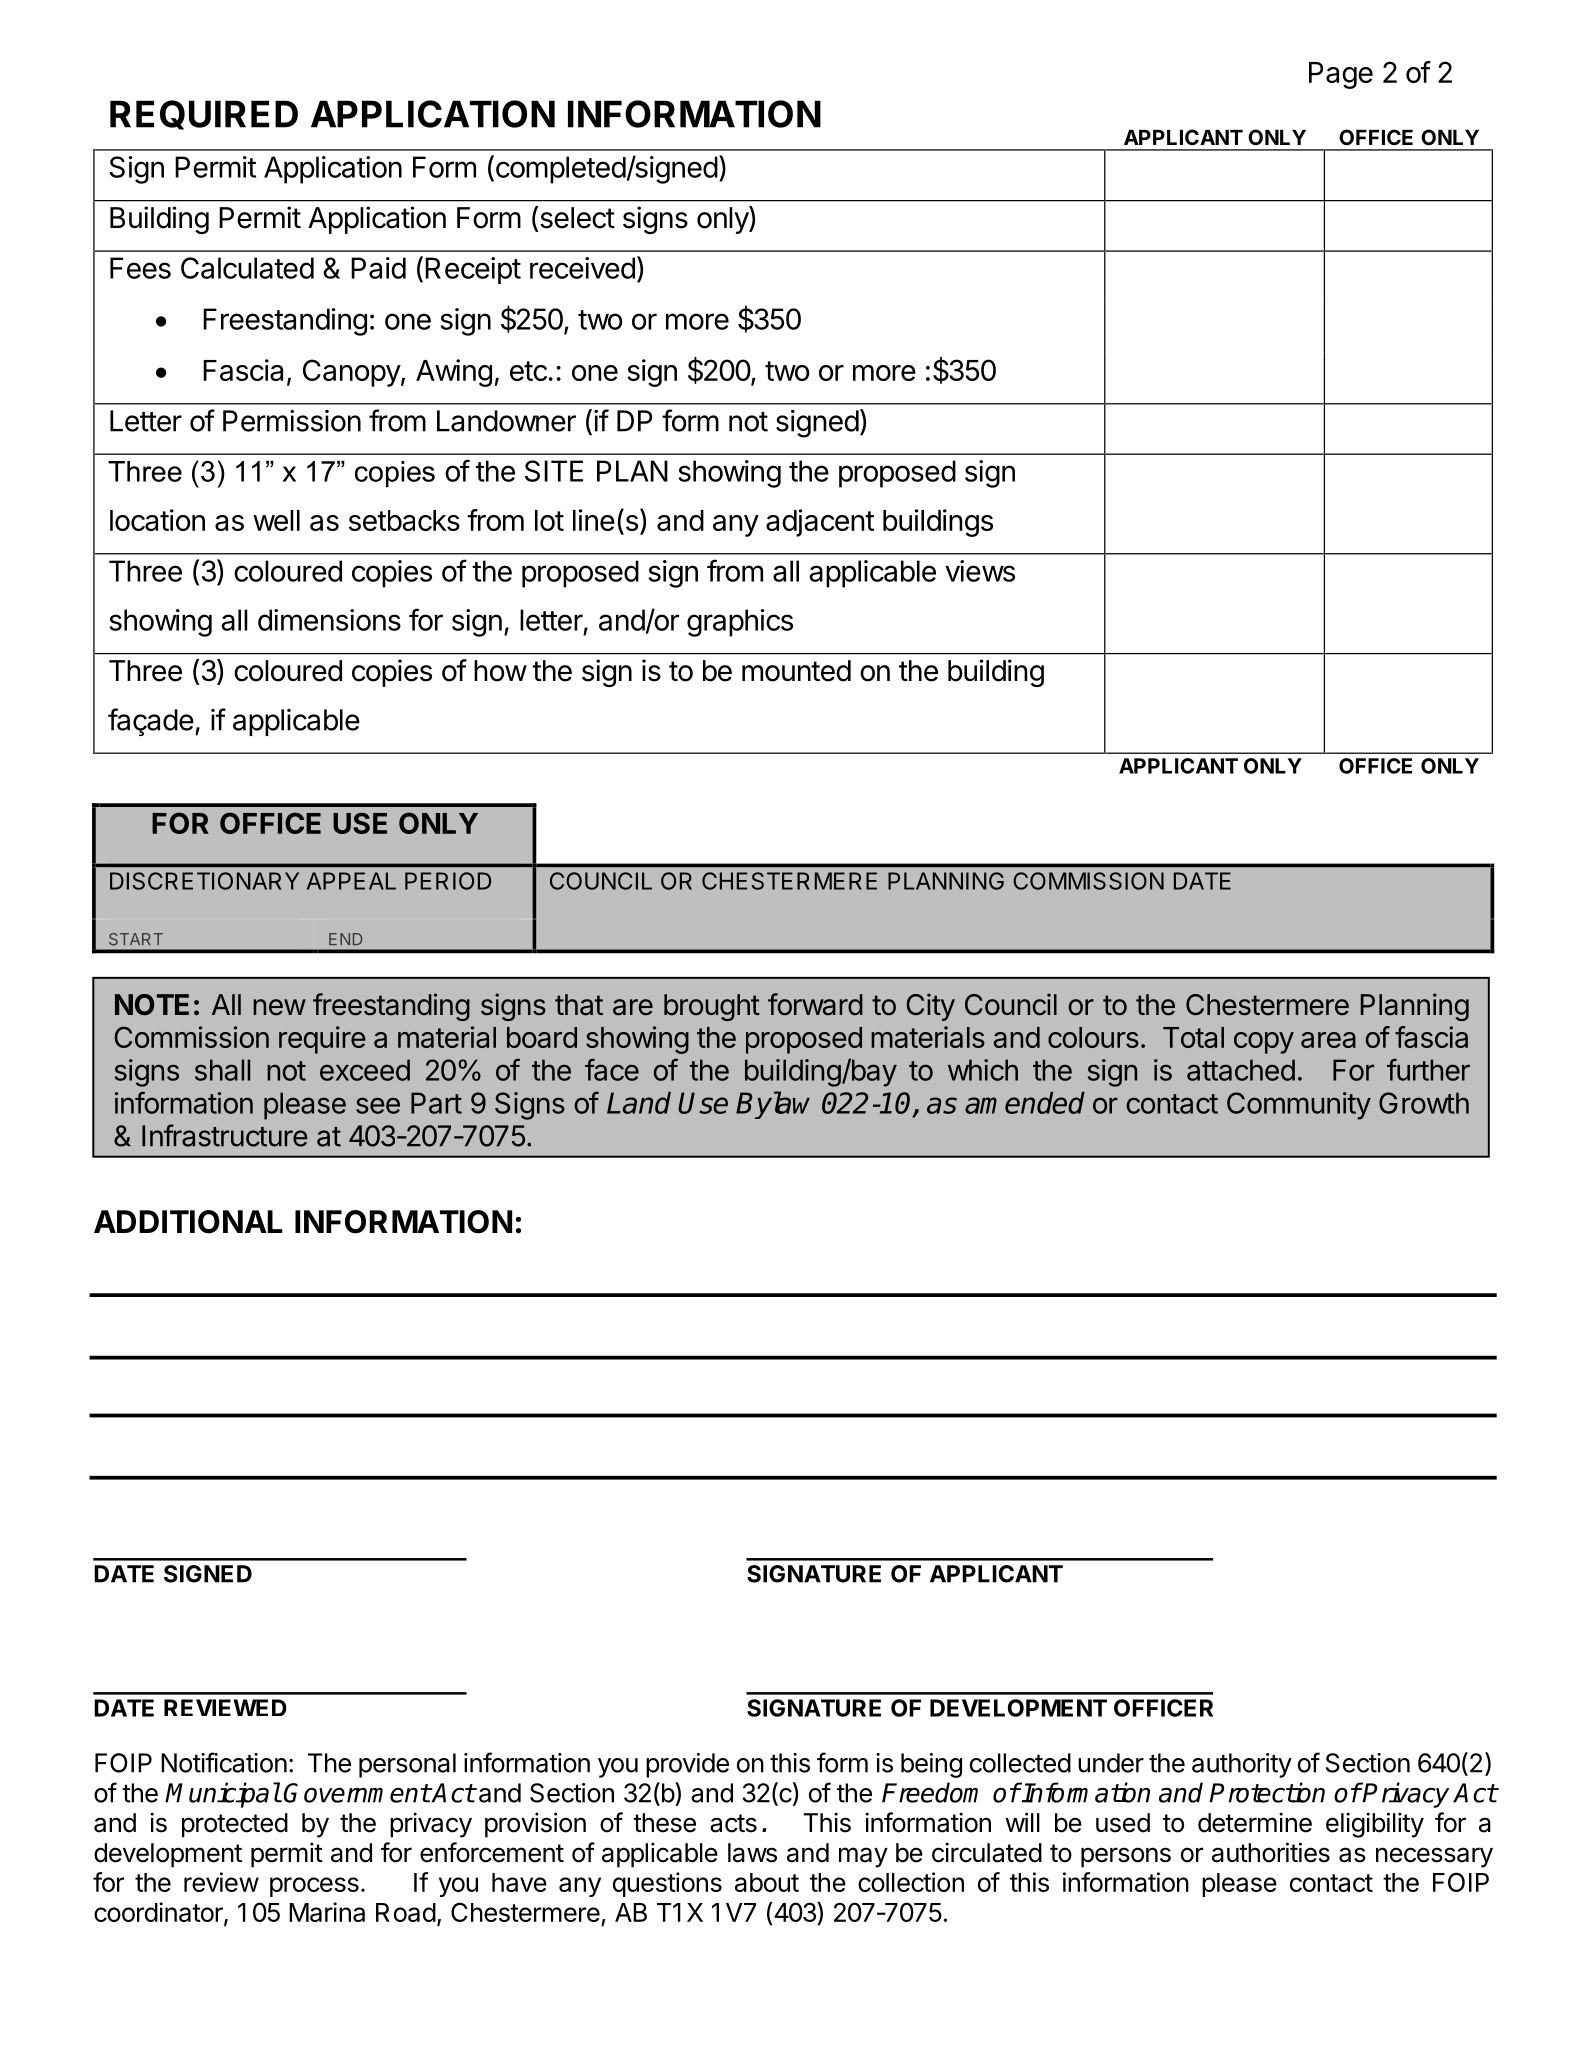  I want to click on provide, so click(687, 1765).
